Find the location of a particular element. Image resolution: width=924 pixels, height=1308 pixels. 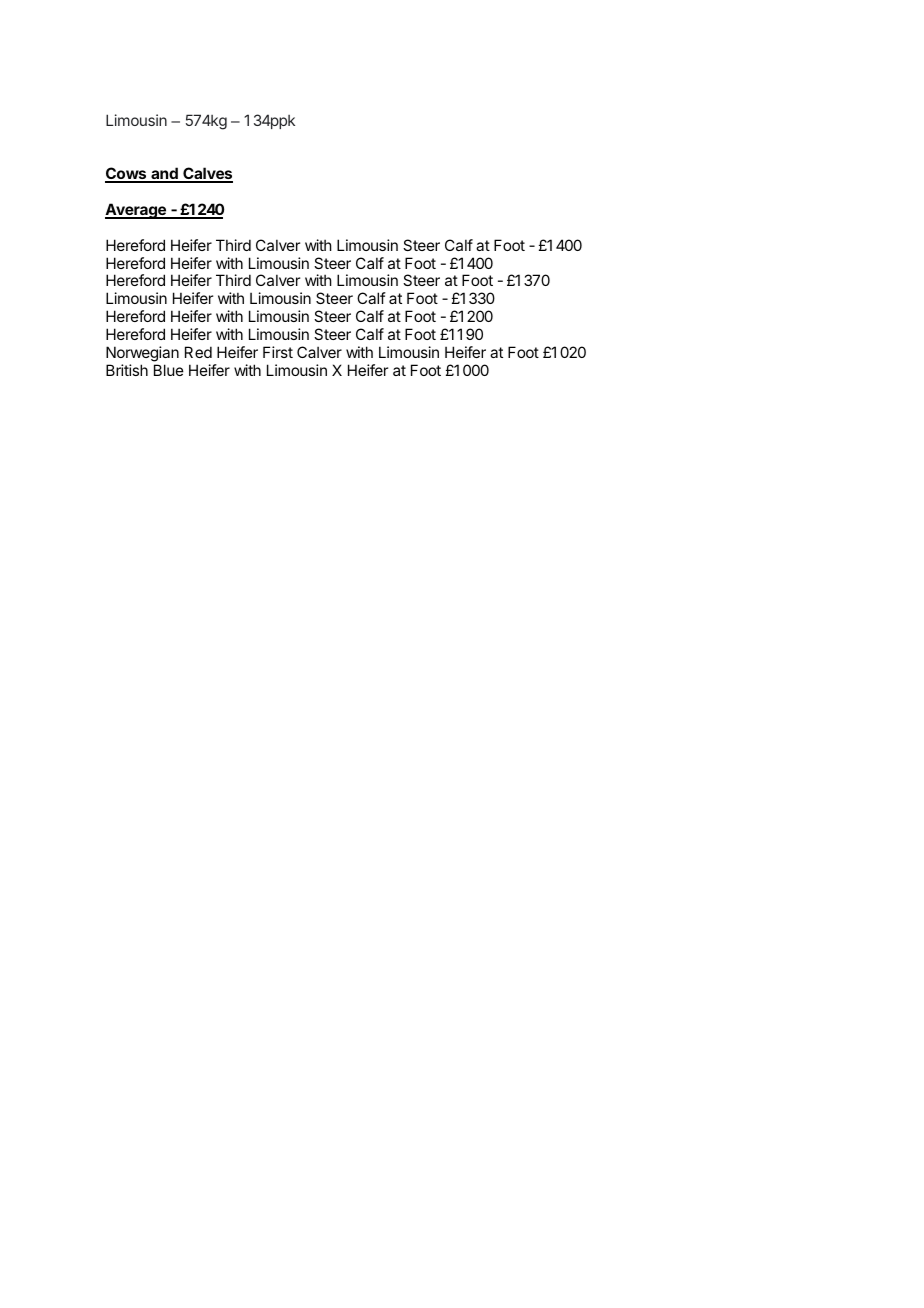

Blue is located at coordinates (169, 370).
